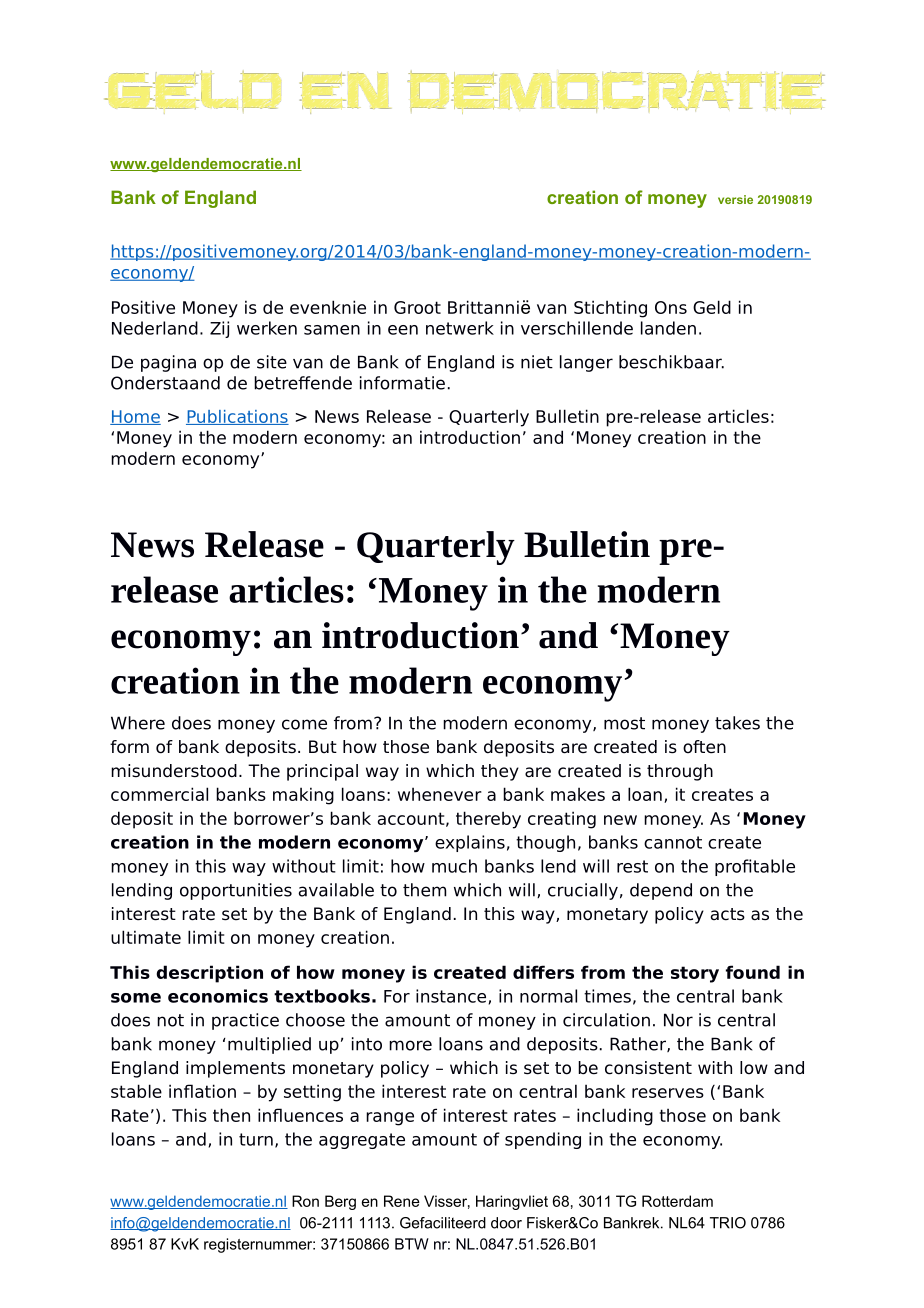 This image has height=1308, width=924. Describe the element at coordinates (424, 890) in the image. I see `them` at that location.
